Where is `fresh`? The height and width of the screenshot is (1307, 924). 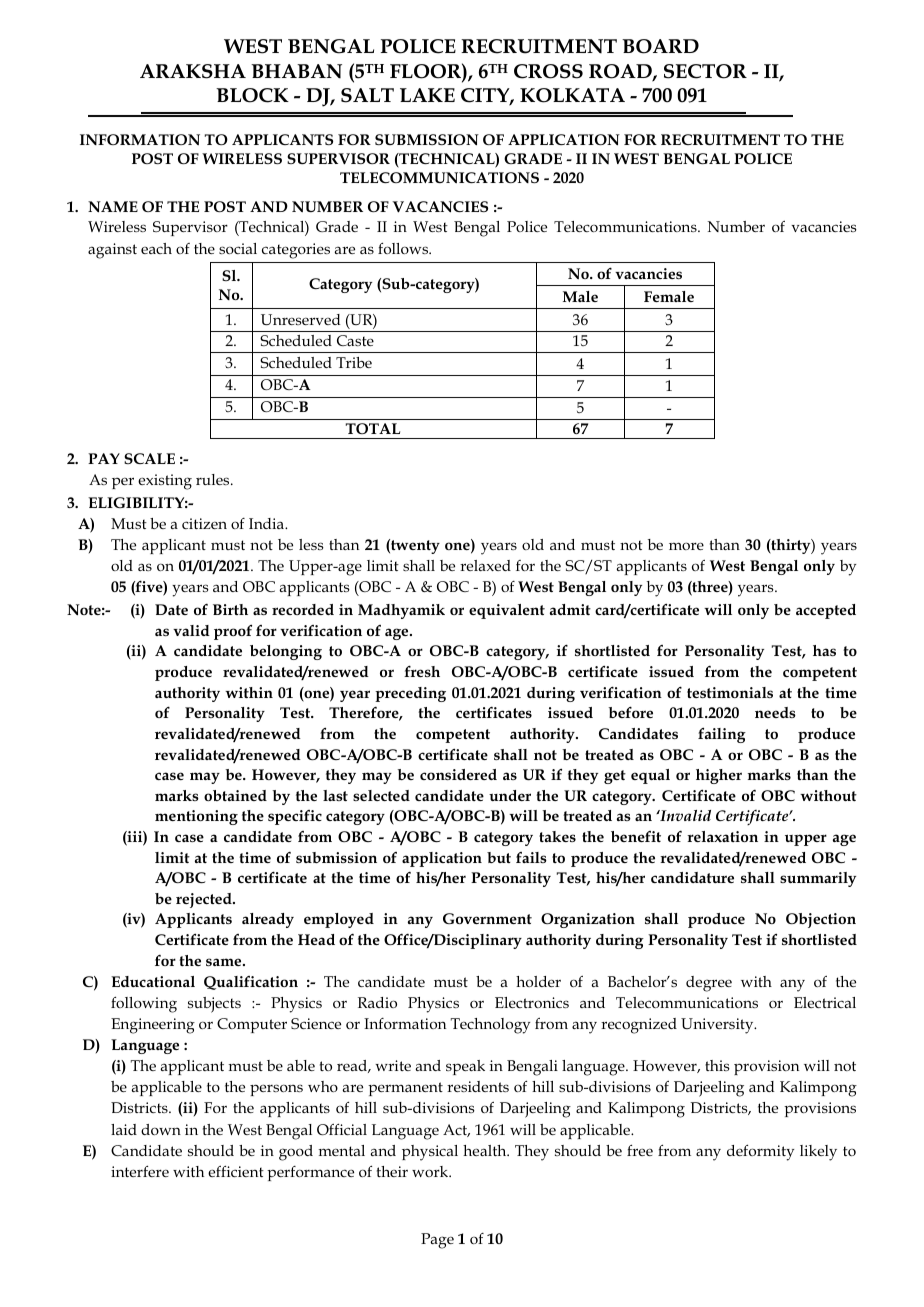
fresh is located at coordinates (422, 671).
